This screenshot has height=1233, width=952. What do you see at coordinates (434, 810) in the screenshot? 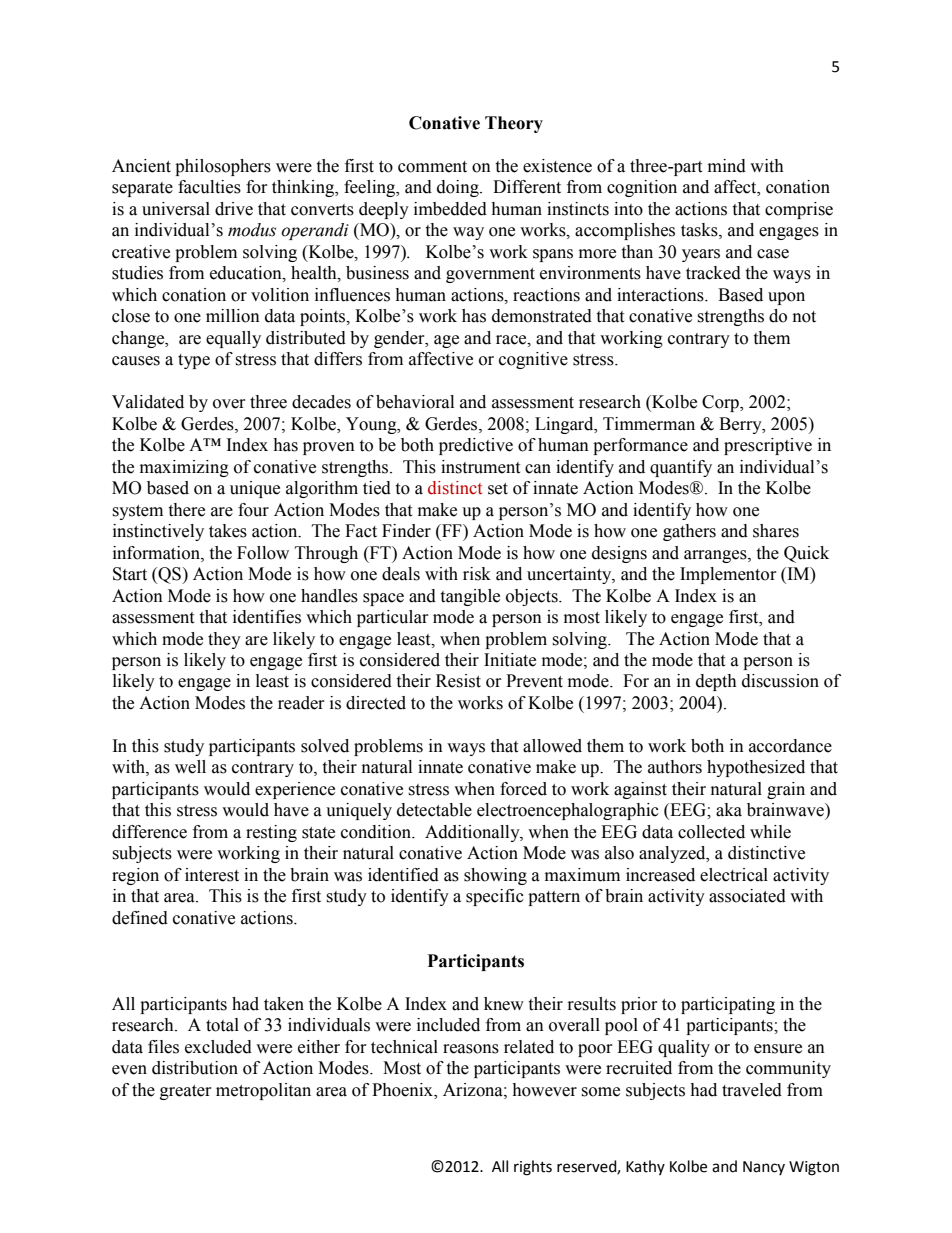
I see `detectable` at bounding box center [434, 810].
